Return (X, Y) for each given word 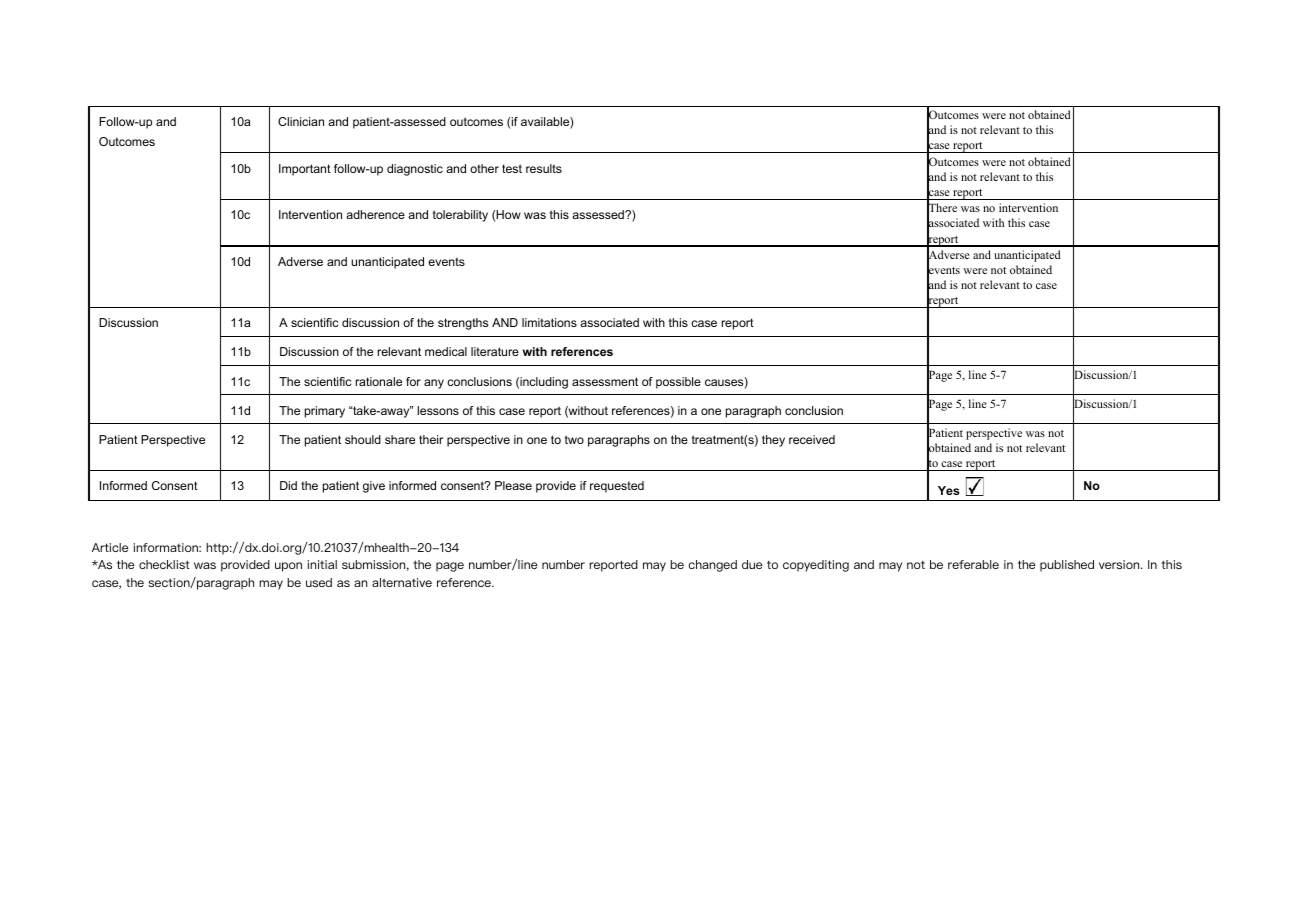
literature (495, 351)
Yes (948, 490)
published (1067, 566)
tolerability (460, 216)
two (574, 439)
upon (288, 567)
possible (678, 383)
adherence (375, 214)
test (512, 168)
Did (288, 485)
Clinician (301, 121)
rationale (379, 381)
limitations (549, 322)
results (544, 168)
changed (713, 566)
